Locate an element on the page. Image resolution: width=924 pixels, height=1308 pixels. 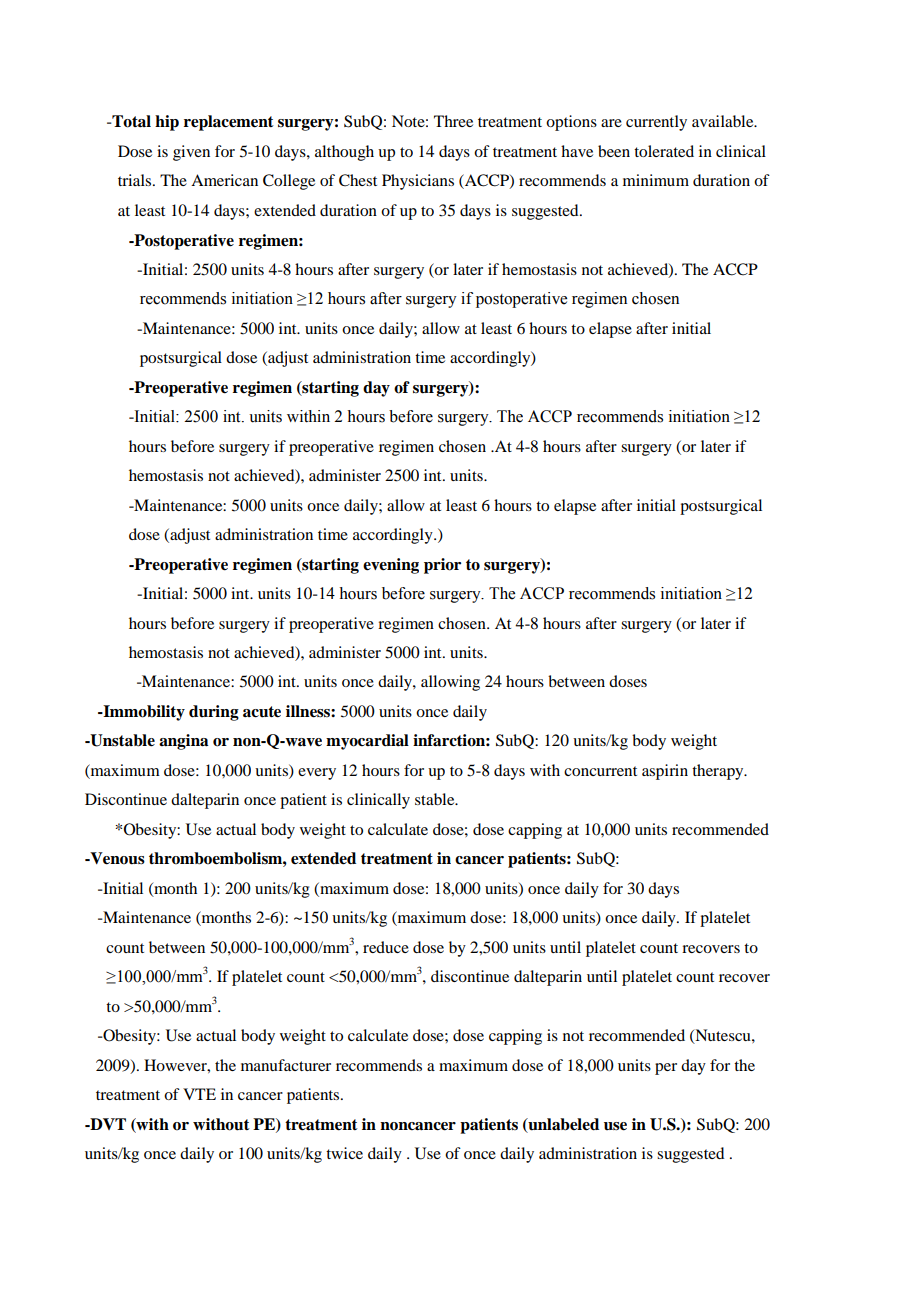
VTE is located at coordinates (199, 1094).
